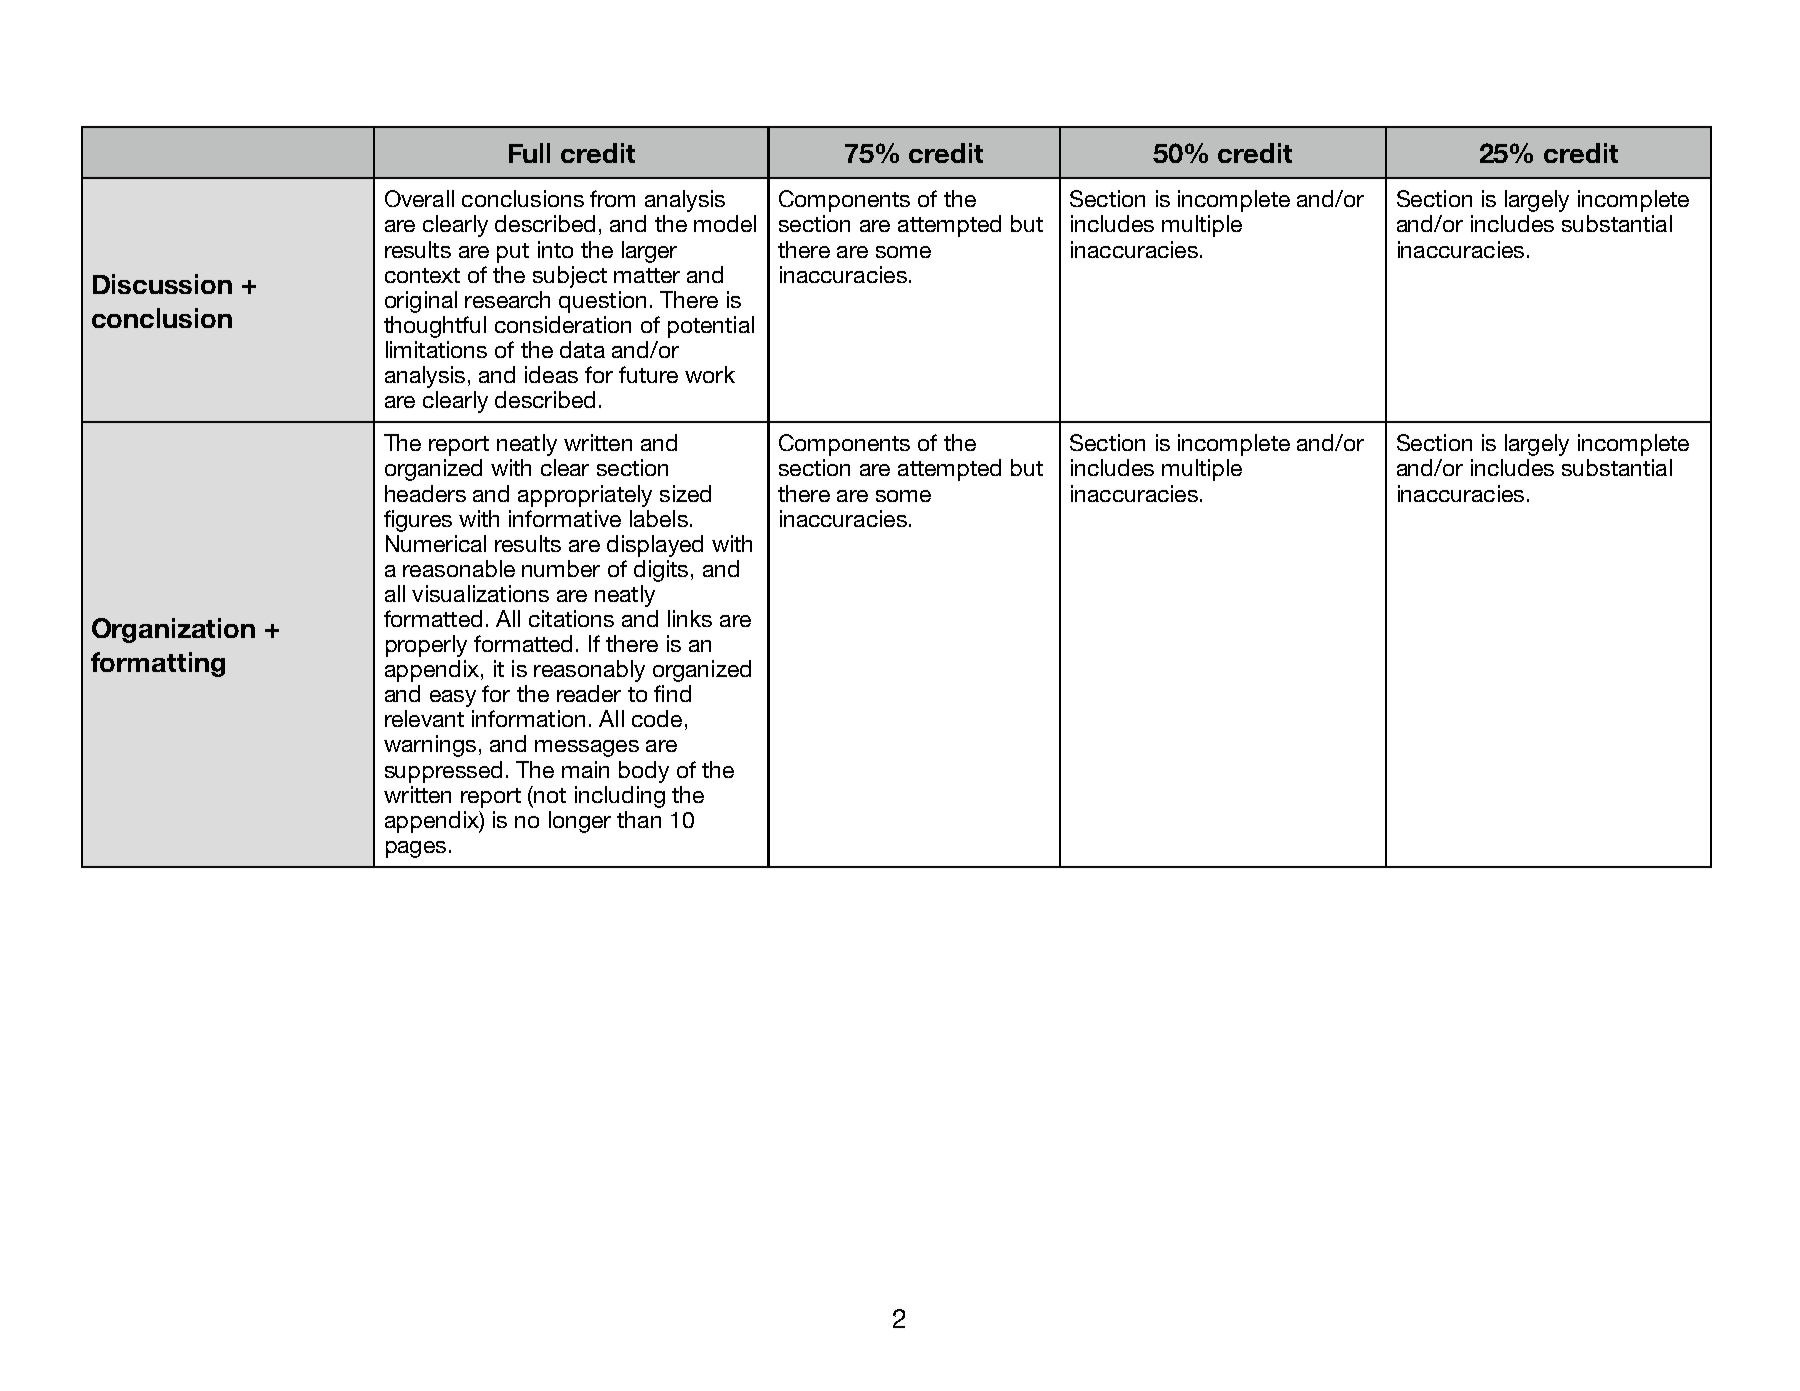 The width and height of the screenshot is (1800, 1391). What do you see at coordinates (419, 198) in the screenshot?
I see `Overall` at bounding box center [419, 198].
